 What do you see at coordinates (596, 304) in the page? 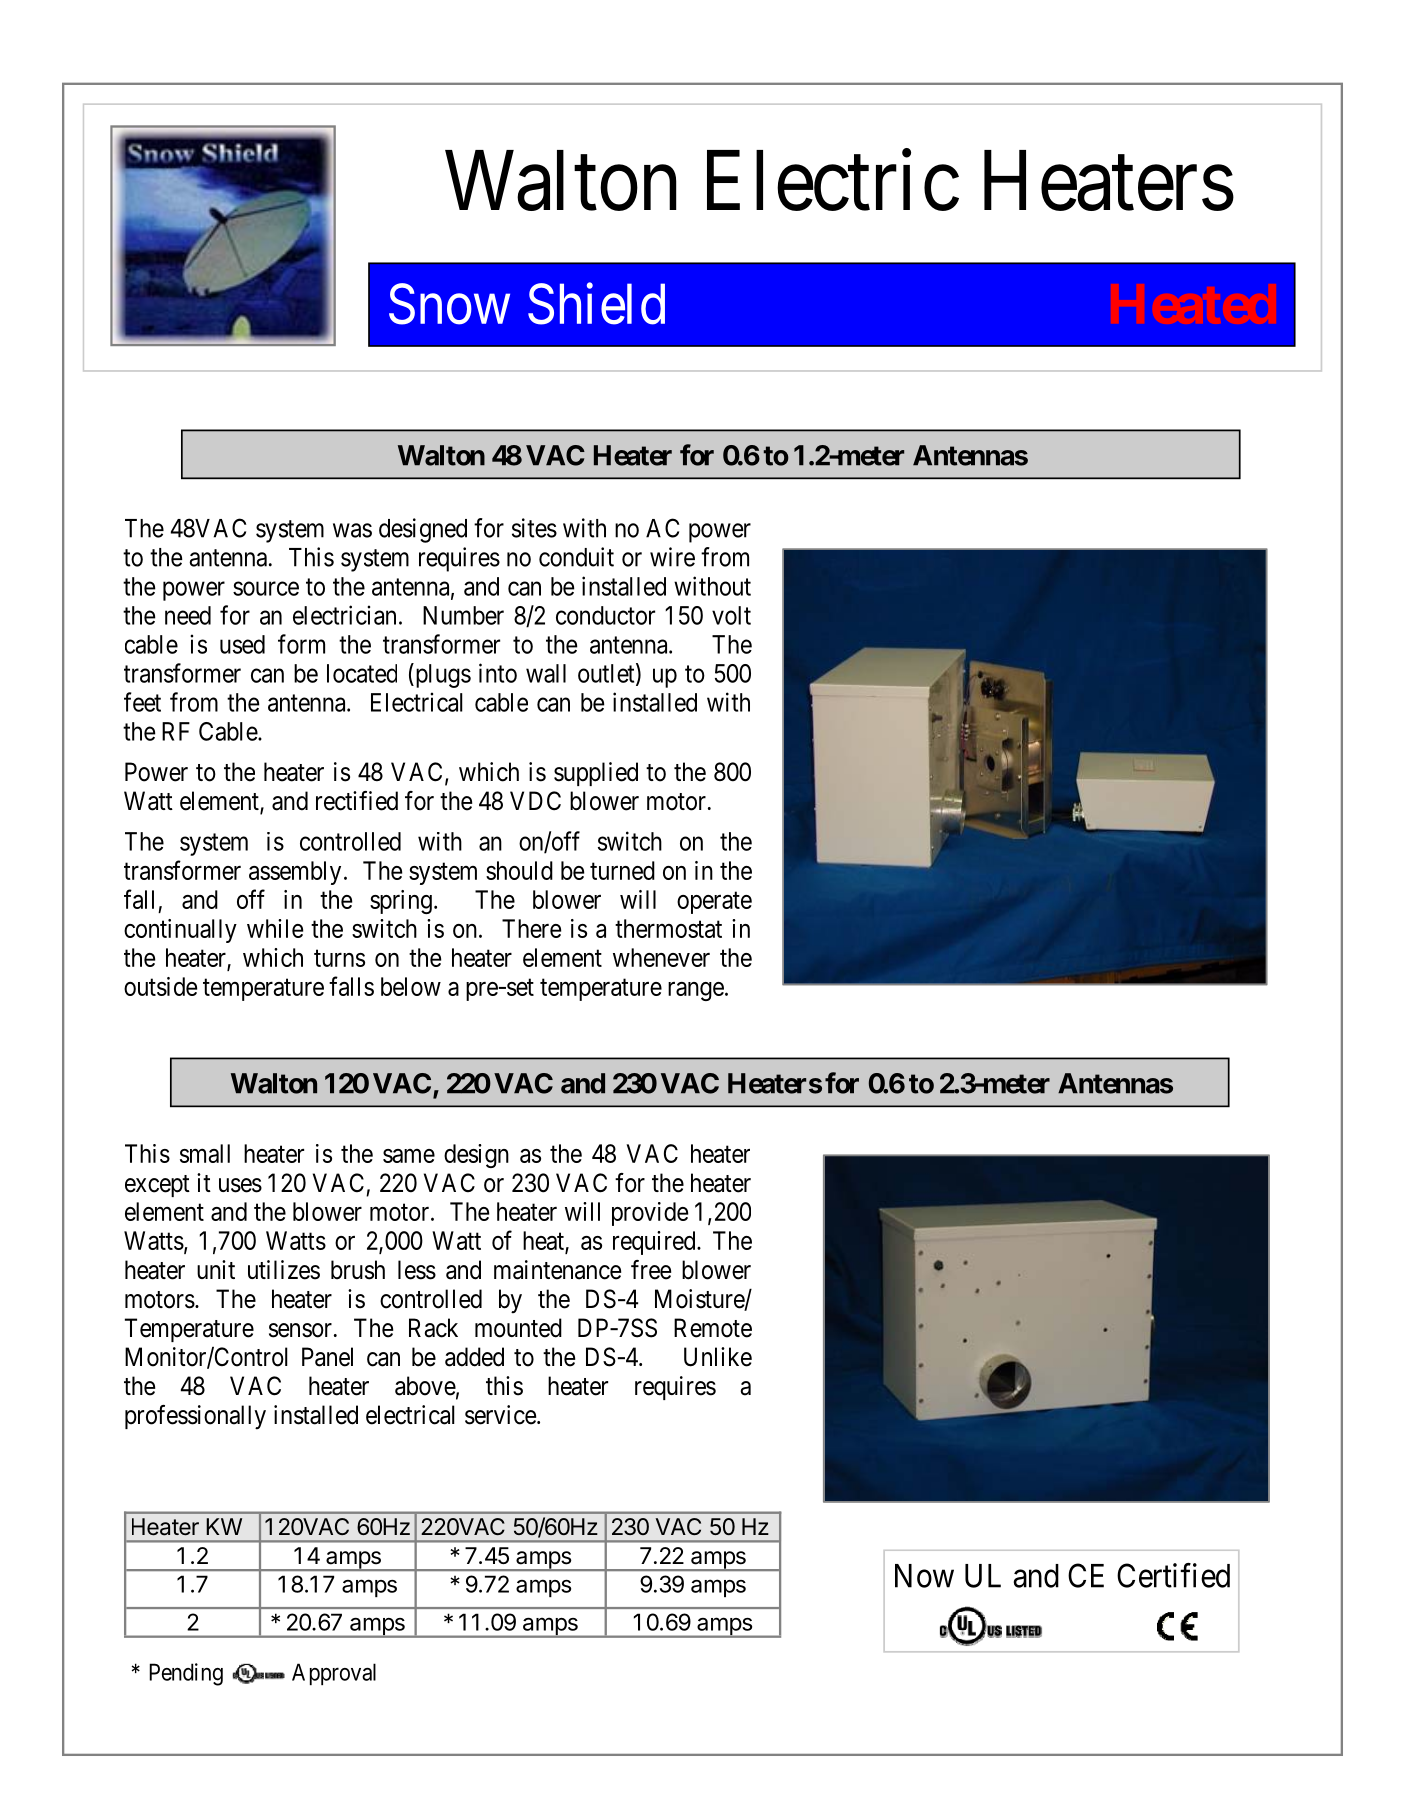
I see `Shield` at bounding box center [596, 304].
